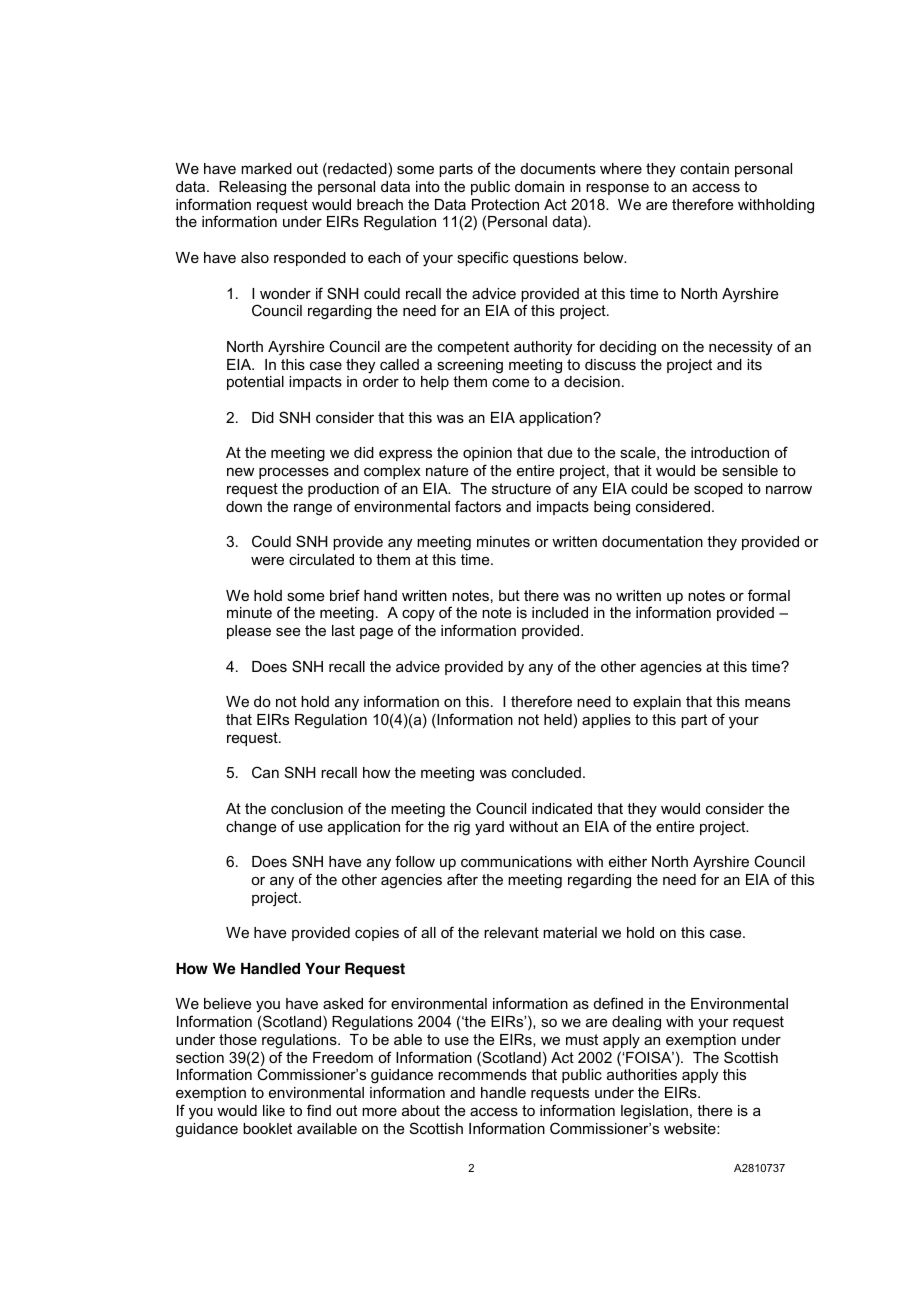  Describe the element at coordinates (704, 168) in the page. I see `contain` at that location.
